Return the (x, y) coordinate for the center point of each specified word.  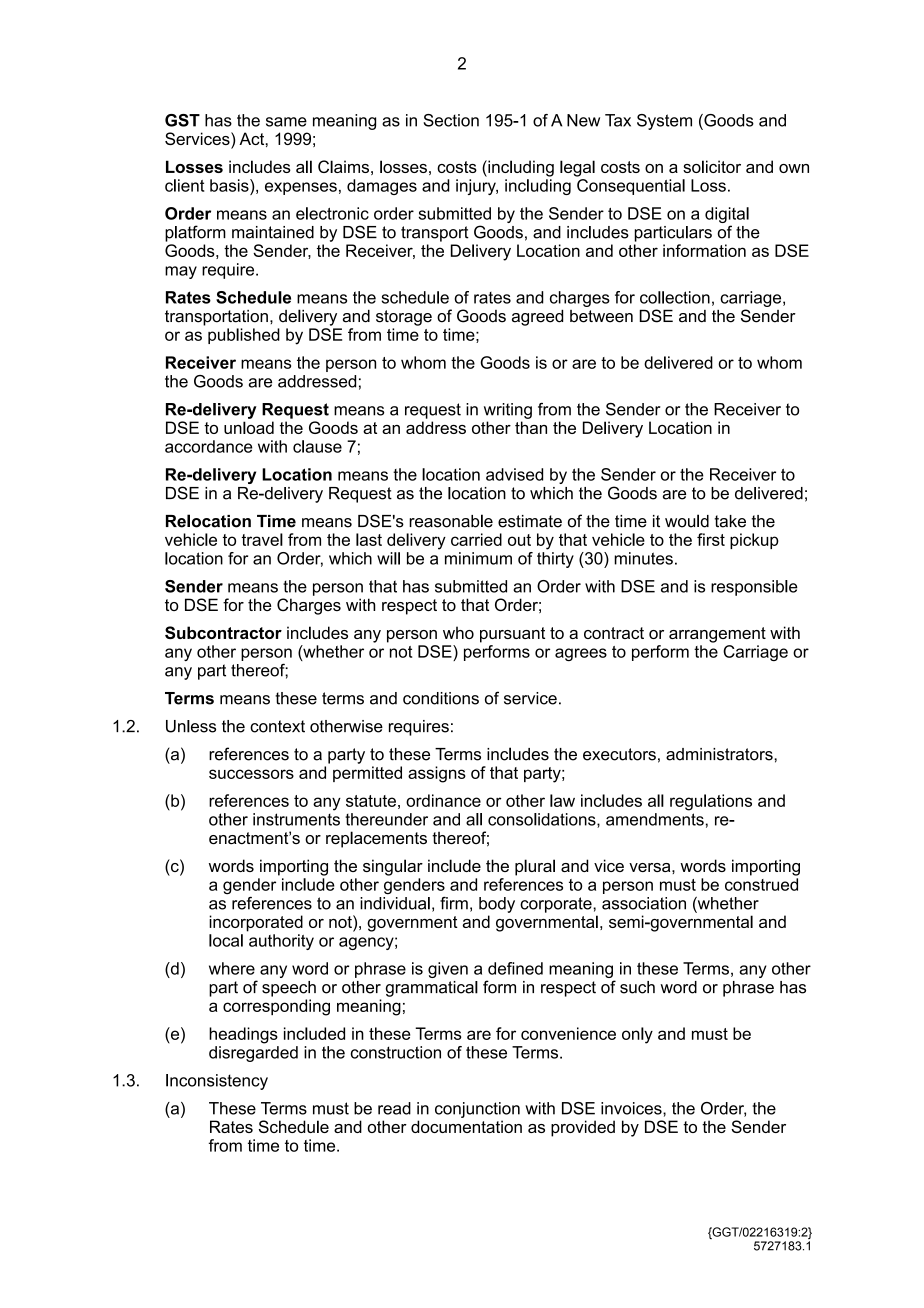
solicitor (712, 166)
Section (451, 120)
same (286, 122)
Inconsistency (217, 1082)
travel (262, 539)
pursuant (512, 635)
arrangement (717, 635)
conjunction (477, 1110)
